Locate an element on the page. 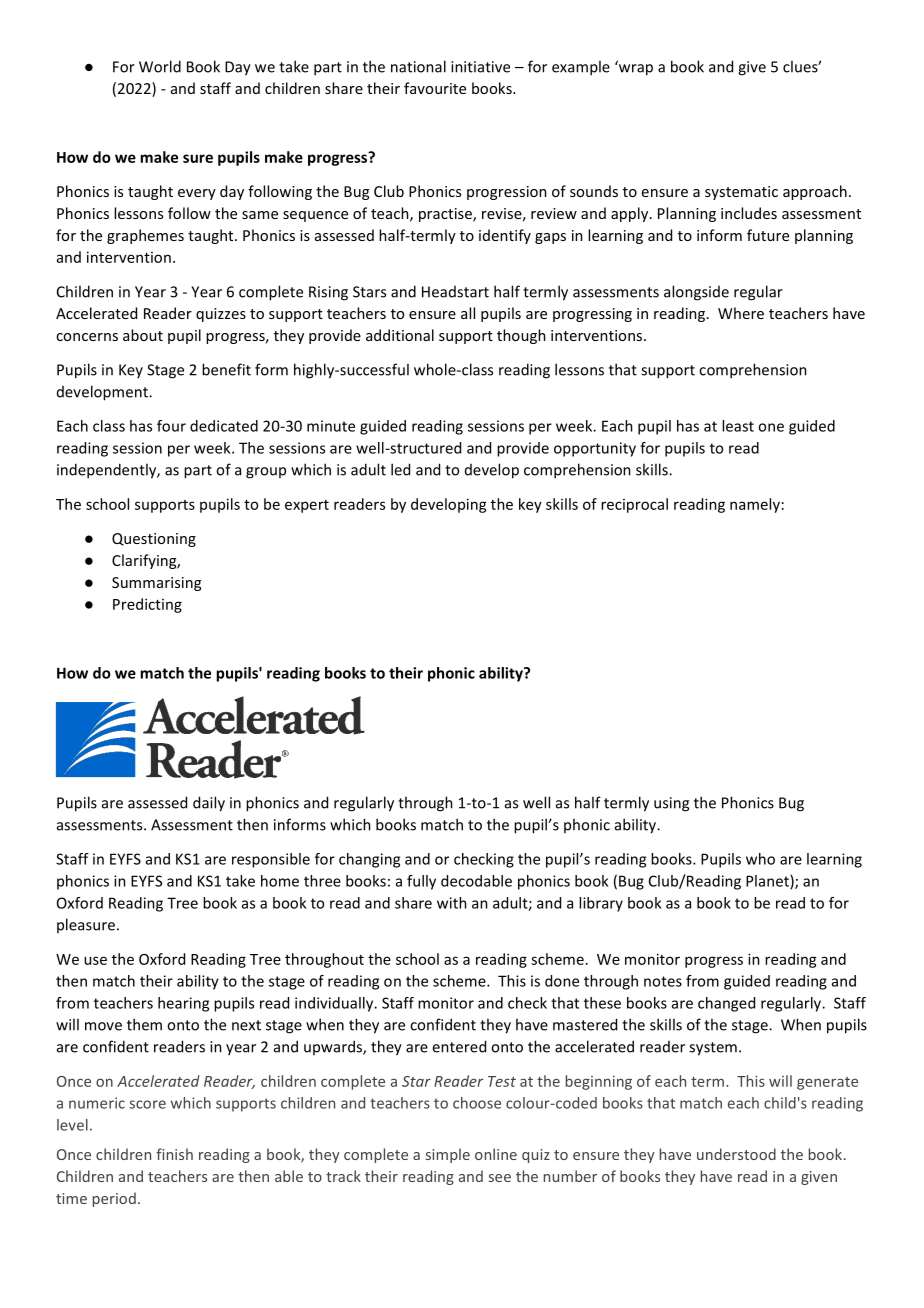  finish is located at coordinates (174, 1154).
